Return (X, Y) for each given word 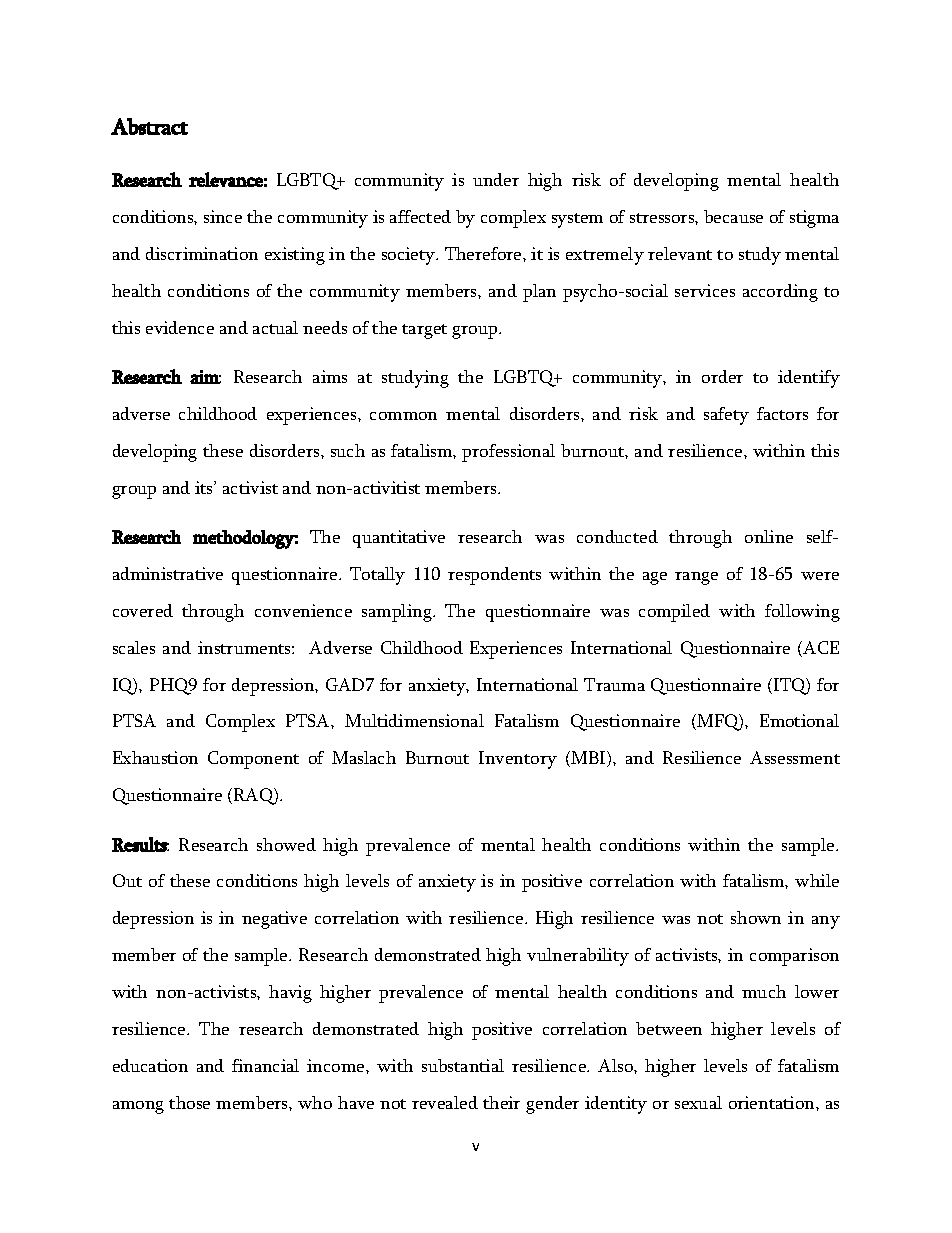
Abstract (149, 126)
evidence (180, 327)
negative (274, 920)
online (769, 536)
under (496, 179)
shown (756, 917)
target (424, 331)
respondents (494, 576)
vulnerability (578, 957)
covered (143, 610)
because (733, 216)
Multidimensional (414, 720)
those (189, 1102)
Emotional (799, 720)
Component (253, 760)
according (780, 293)
